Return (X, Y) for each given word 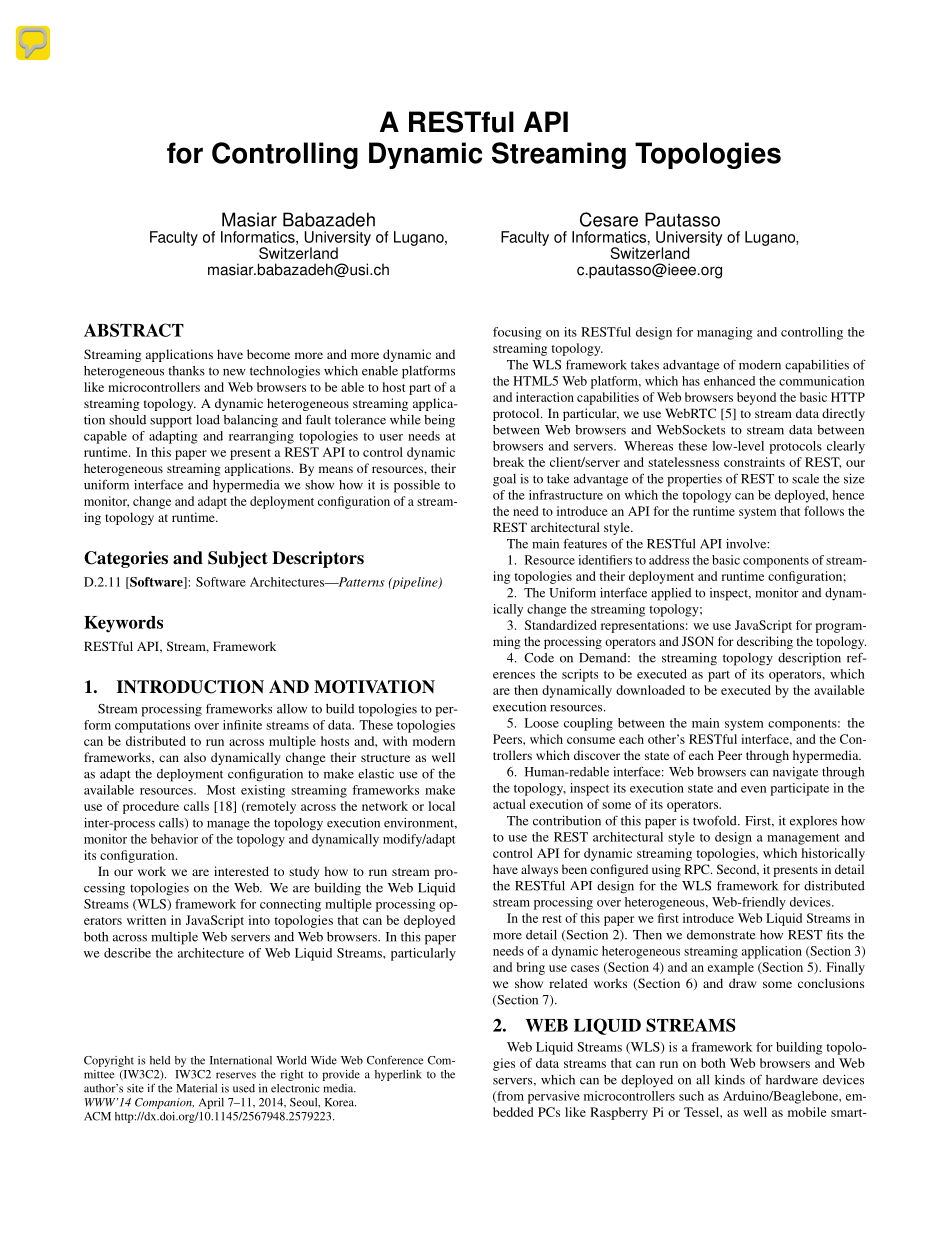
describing (765, 642)
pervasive (554, 1097)
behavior (174, 839)
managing (725, 333)
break (508, 462)
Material (196, 1088)
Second (738, 870)
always (539, 870)
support (171, 422)
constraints (754, 462)
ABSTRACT (134, 330)
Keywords (123, 624)
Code (539, 658)
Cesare (609, 219)
